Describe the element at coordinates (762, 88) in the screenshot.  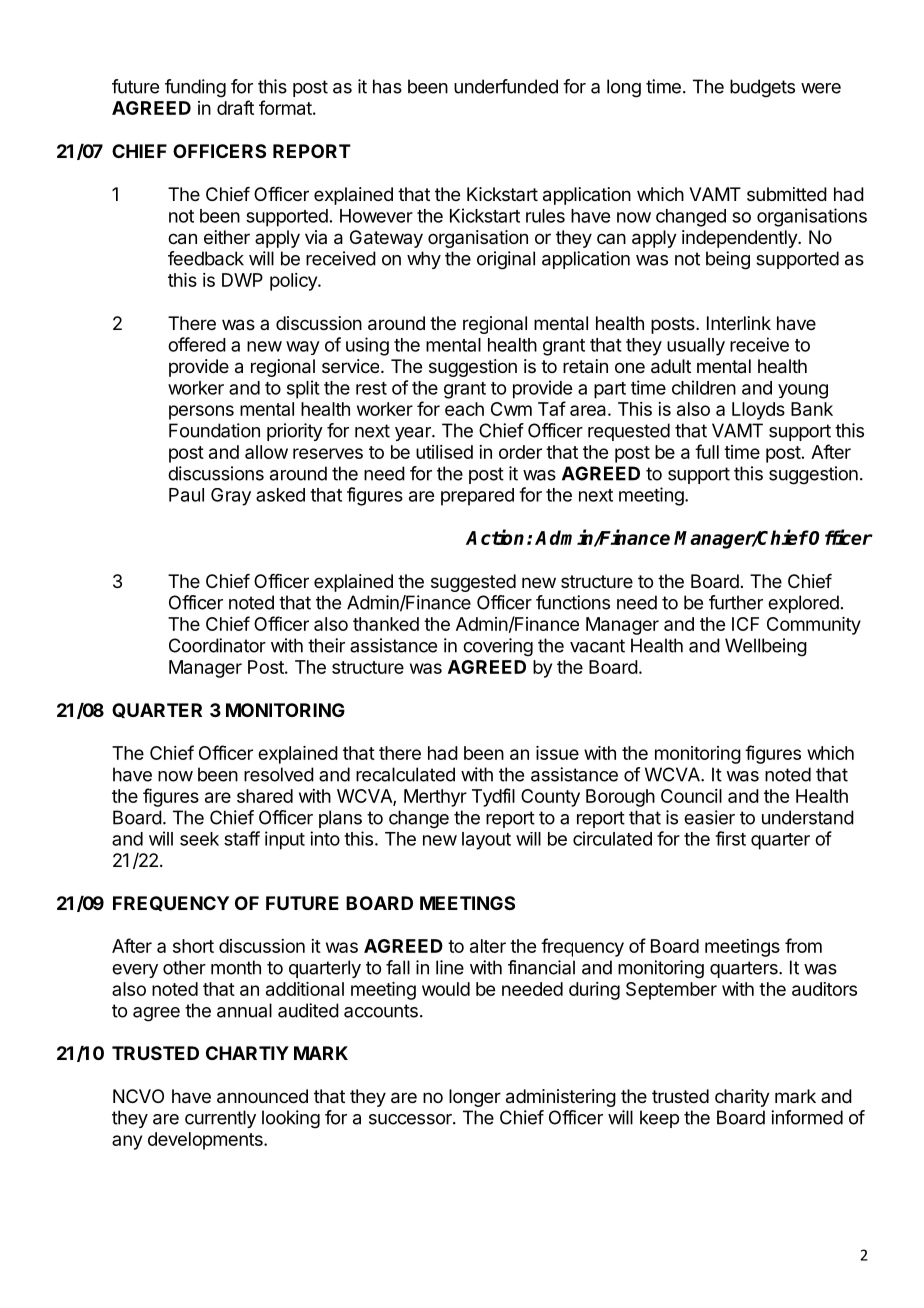
I see `budgets` at that location.
